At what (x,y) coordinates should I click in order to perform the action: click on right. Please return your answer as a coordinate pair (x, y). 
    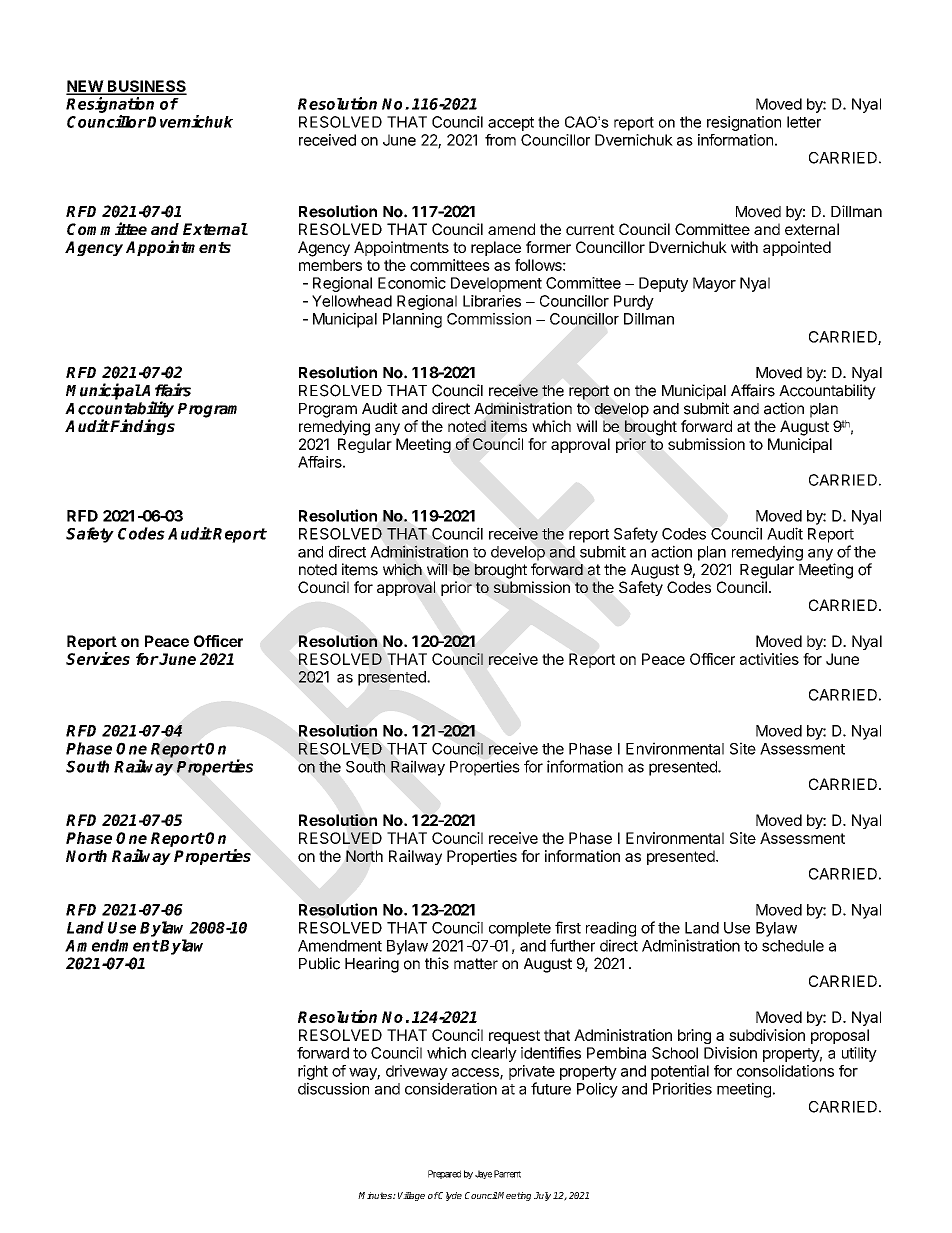
    Looking at the image, I should click on (313, 1072).
